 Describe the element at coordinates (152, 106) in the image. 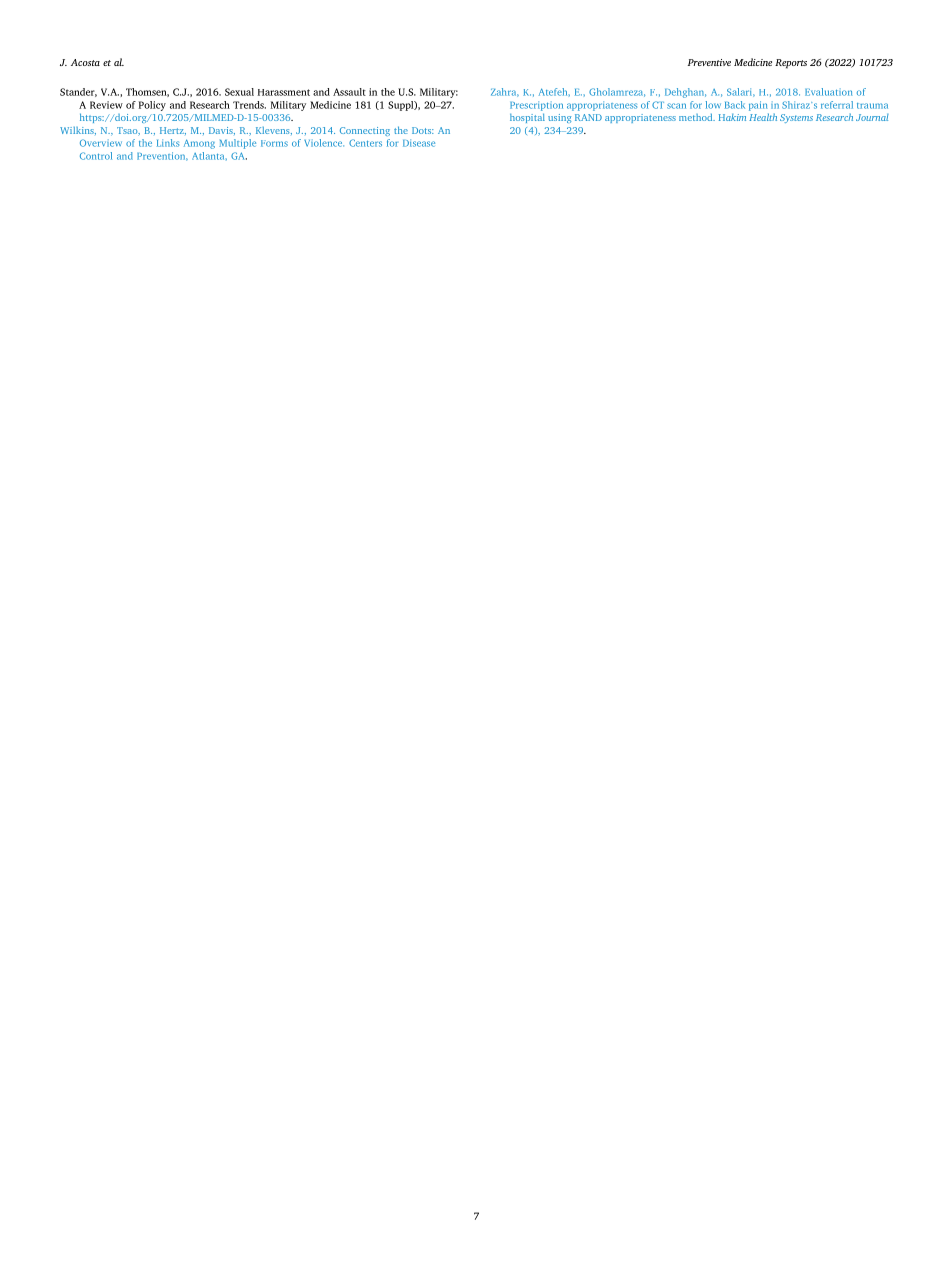

I see `Policy` at that location.
